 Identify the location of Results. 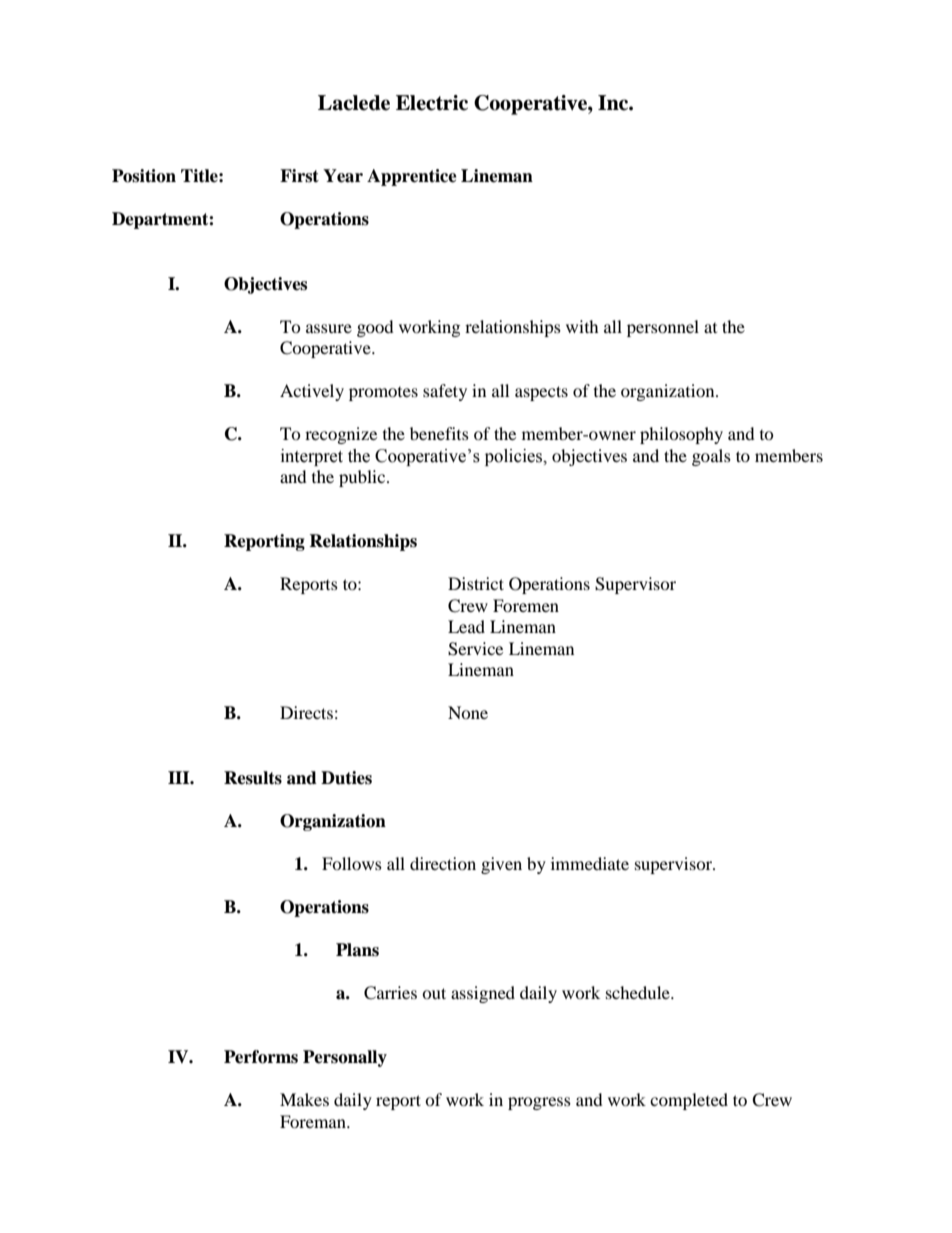
(253, 778).
